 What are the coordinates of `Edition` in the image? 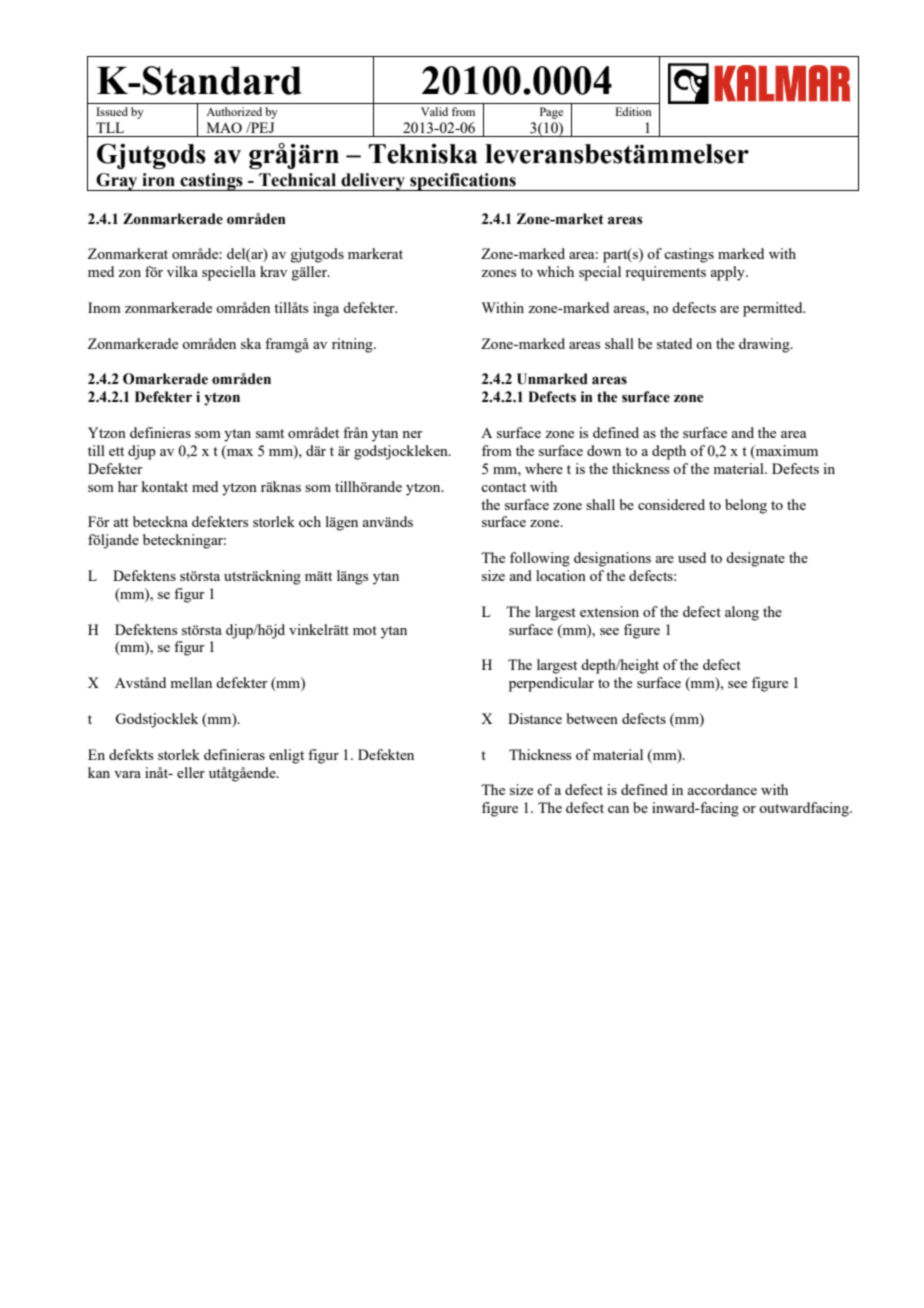 It's located at (633, 111).
